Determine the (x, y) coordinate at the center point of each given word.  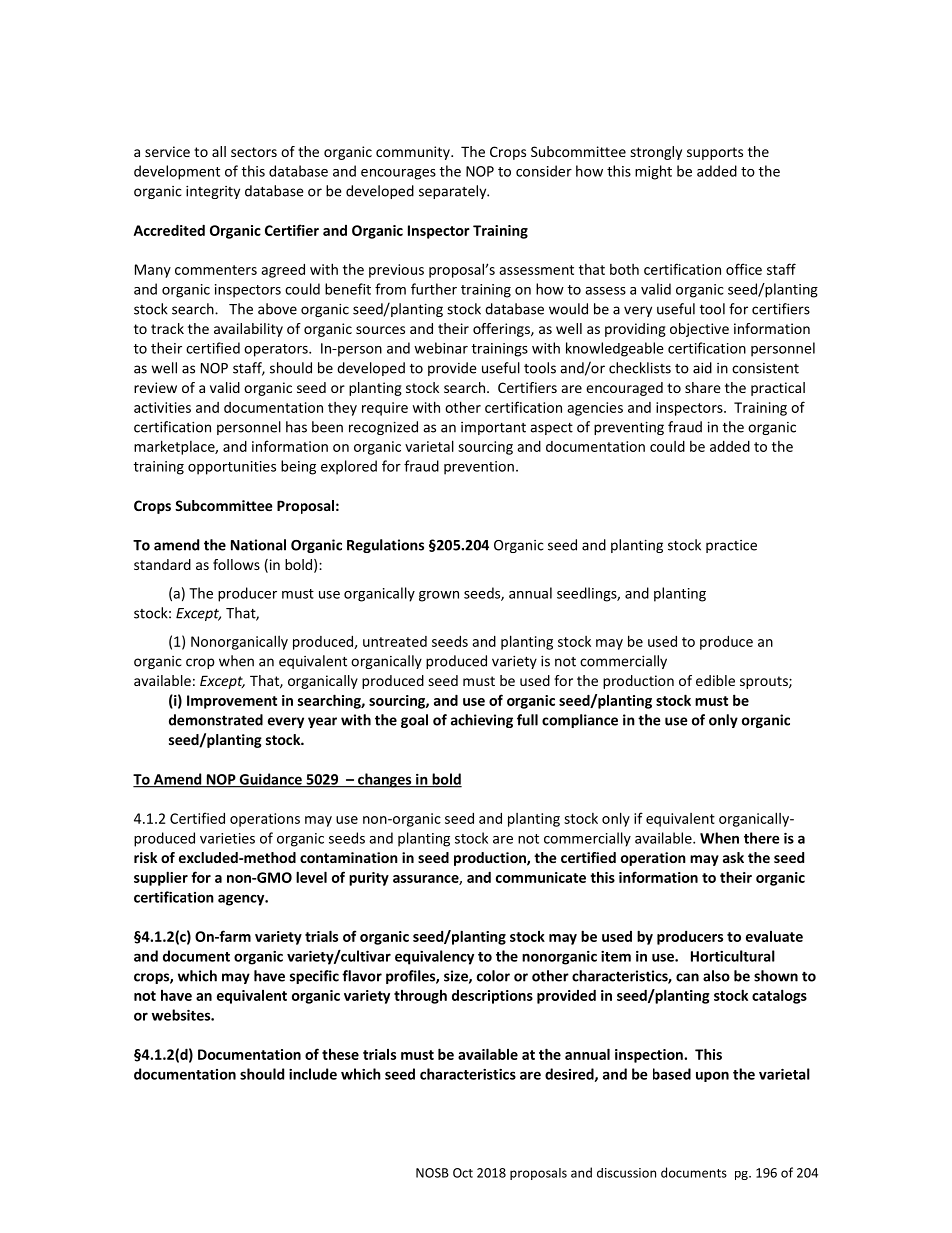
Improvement (232, 702)
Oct (463, 1173)
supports (715, 153)
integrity (213, 192)
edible (715, 680)
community (414, 153)
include (313, 1074)
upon (712, 1076)
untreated (395, 641)
